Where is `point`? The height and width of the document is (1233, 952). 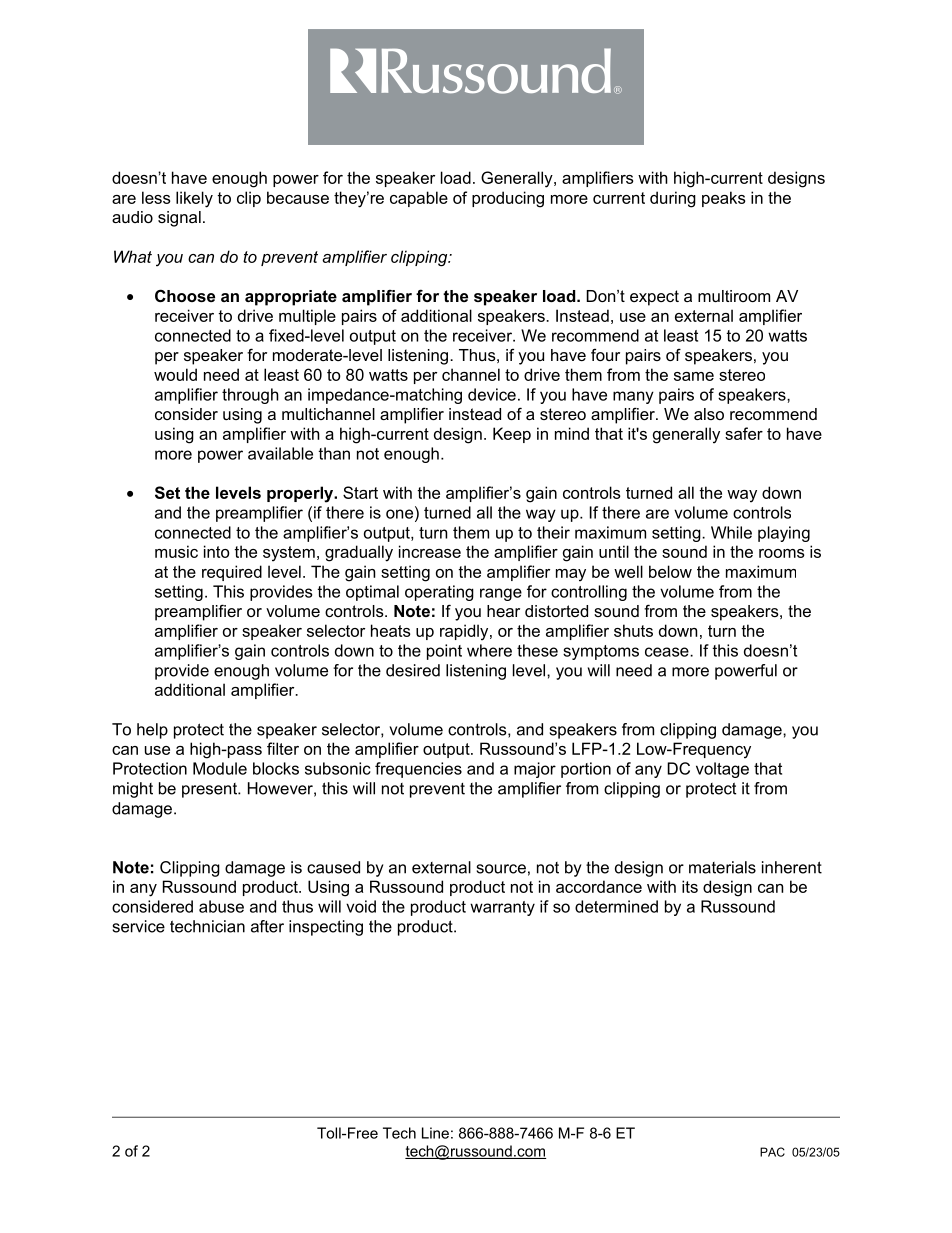
point is located at coordinates (444, 652).
